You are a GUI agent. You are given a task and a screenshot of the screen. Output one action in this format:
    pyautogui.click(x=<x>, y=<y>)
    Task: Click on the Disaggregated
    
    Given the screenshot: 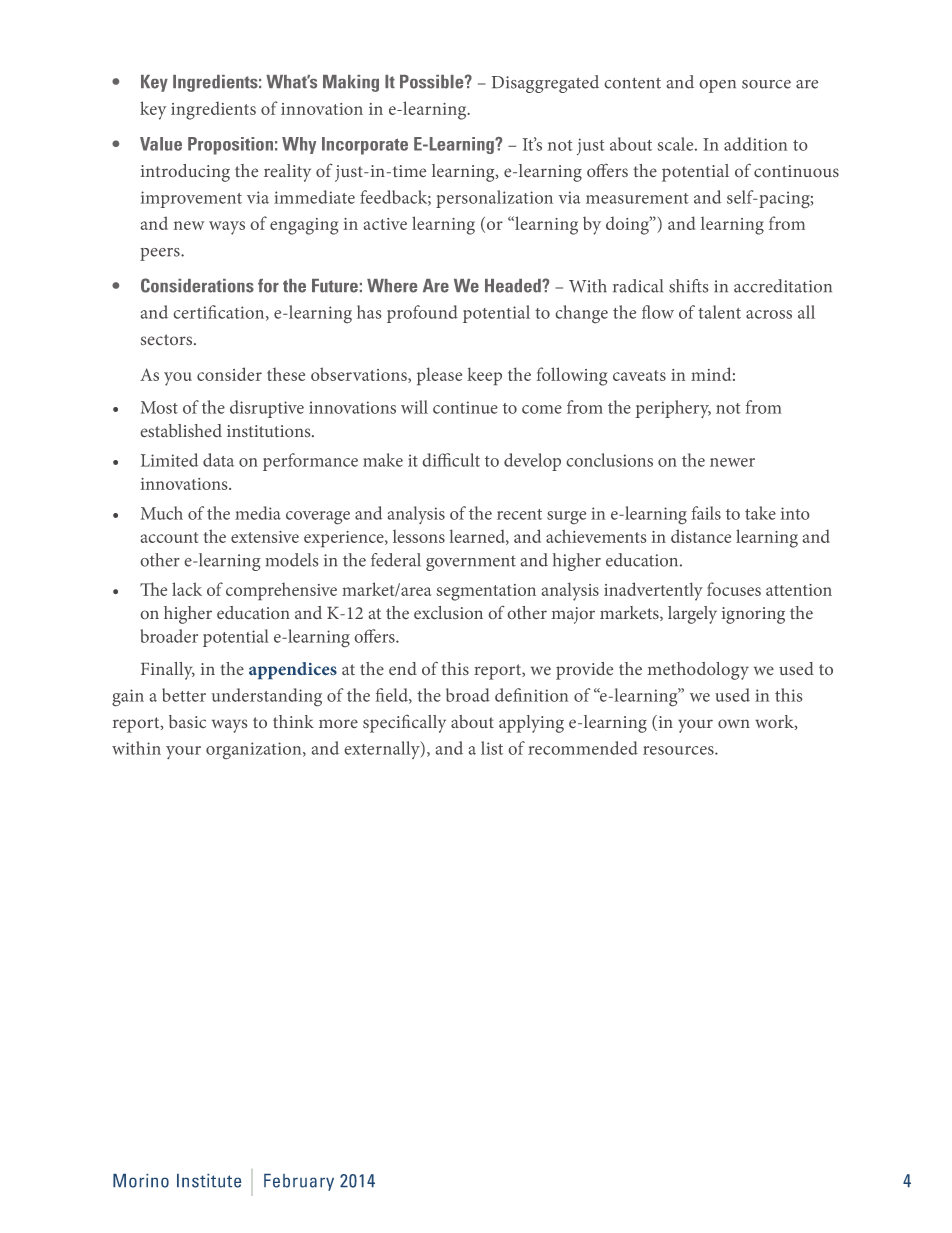 What is the action you would take?
    pyautogui.click(x=545, y=84)
